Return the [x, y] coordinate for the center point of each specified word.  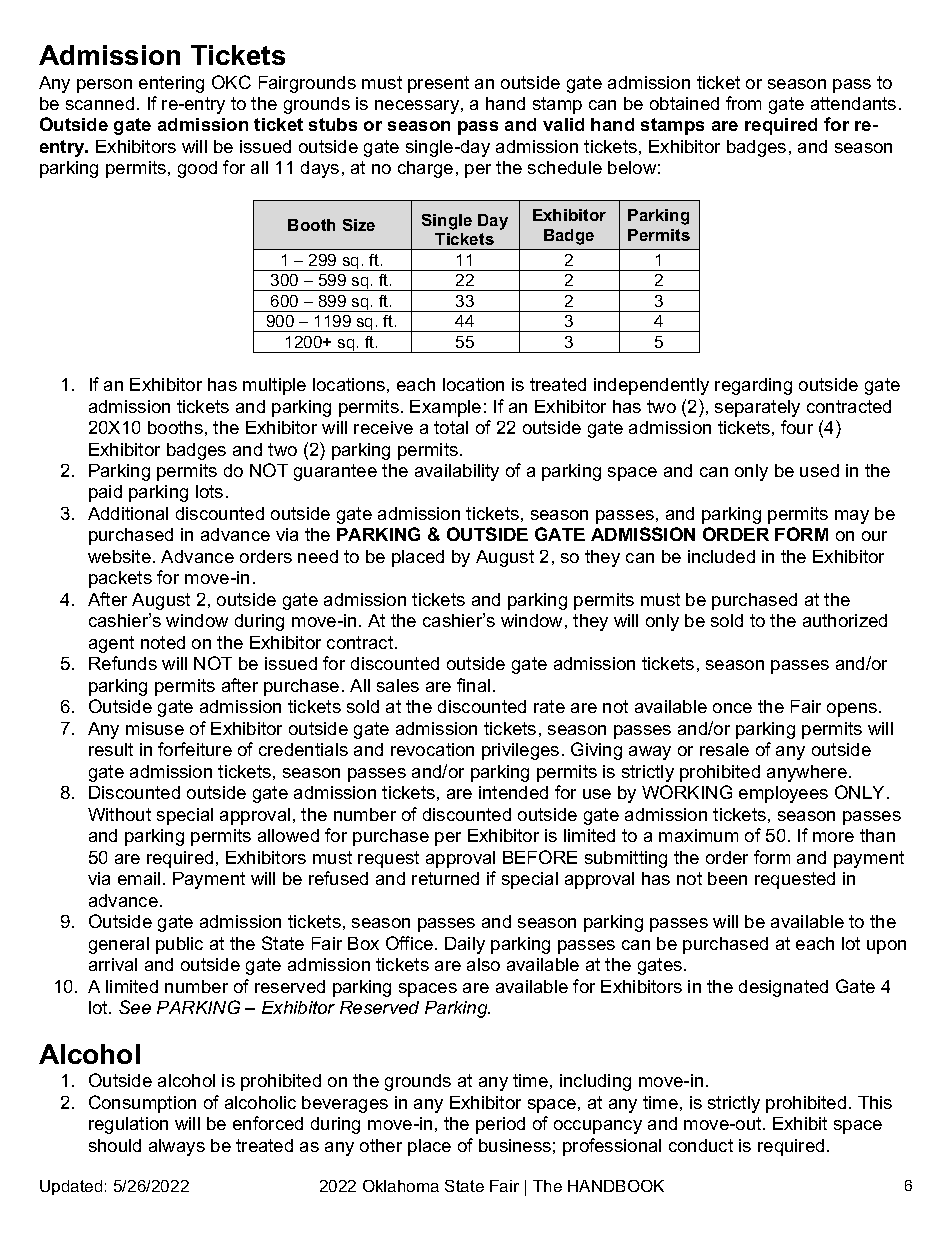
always [177, 1147]
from [743, 103]
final [473, 685]
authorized [845, 620]
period [500, 1125]
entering [171, 84]
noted [163, 642]
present [438, 84]
